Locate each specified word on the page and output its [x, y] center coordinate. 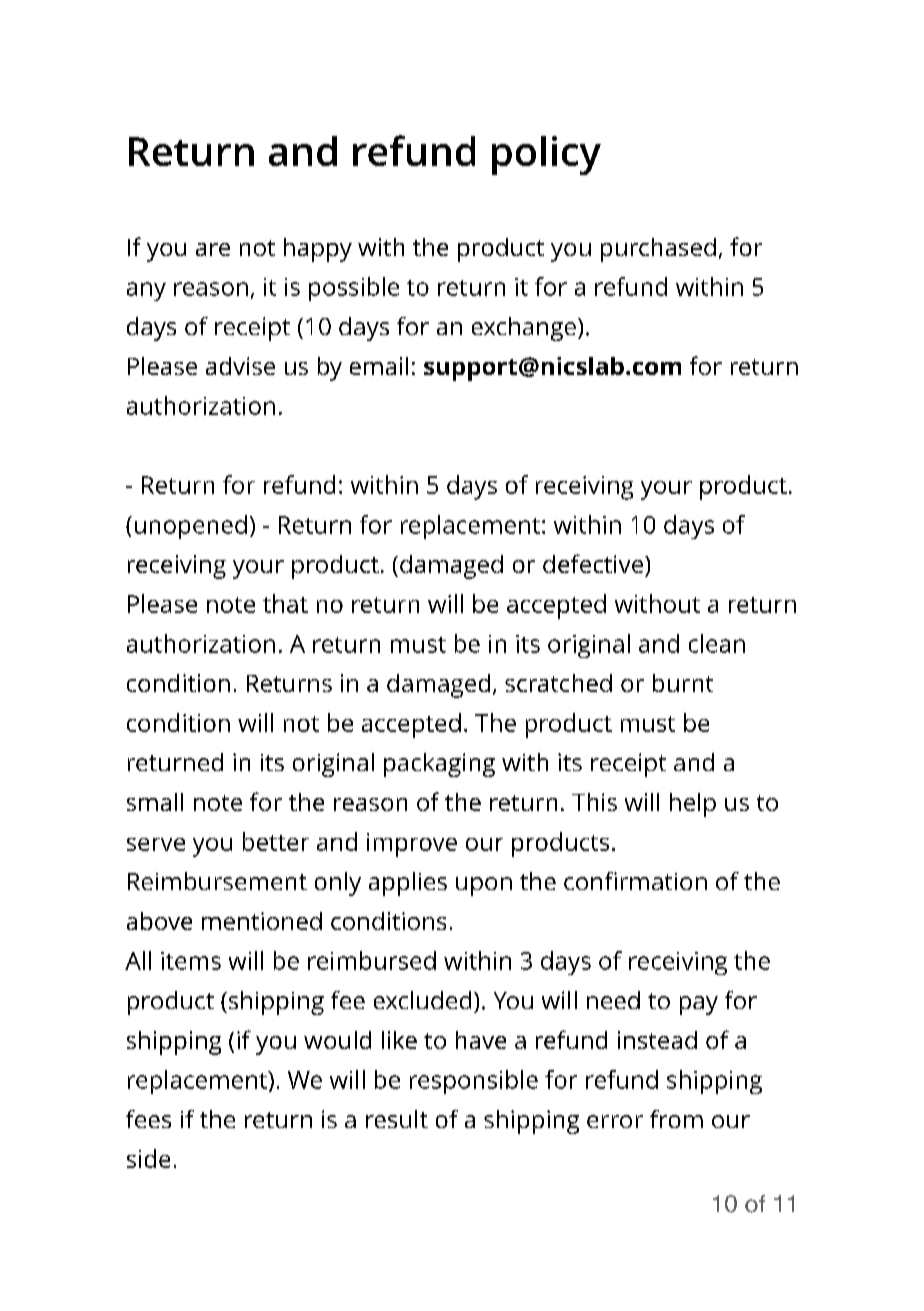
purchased [658, 250]
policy [546, 155]
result [397, 1119]
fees [148, 1119]
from [676, 1119]
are [213, 249]
